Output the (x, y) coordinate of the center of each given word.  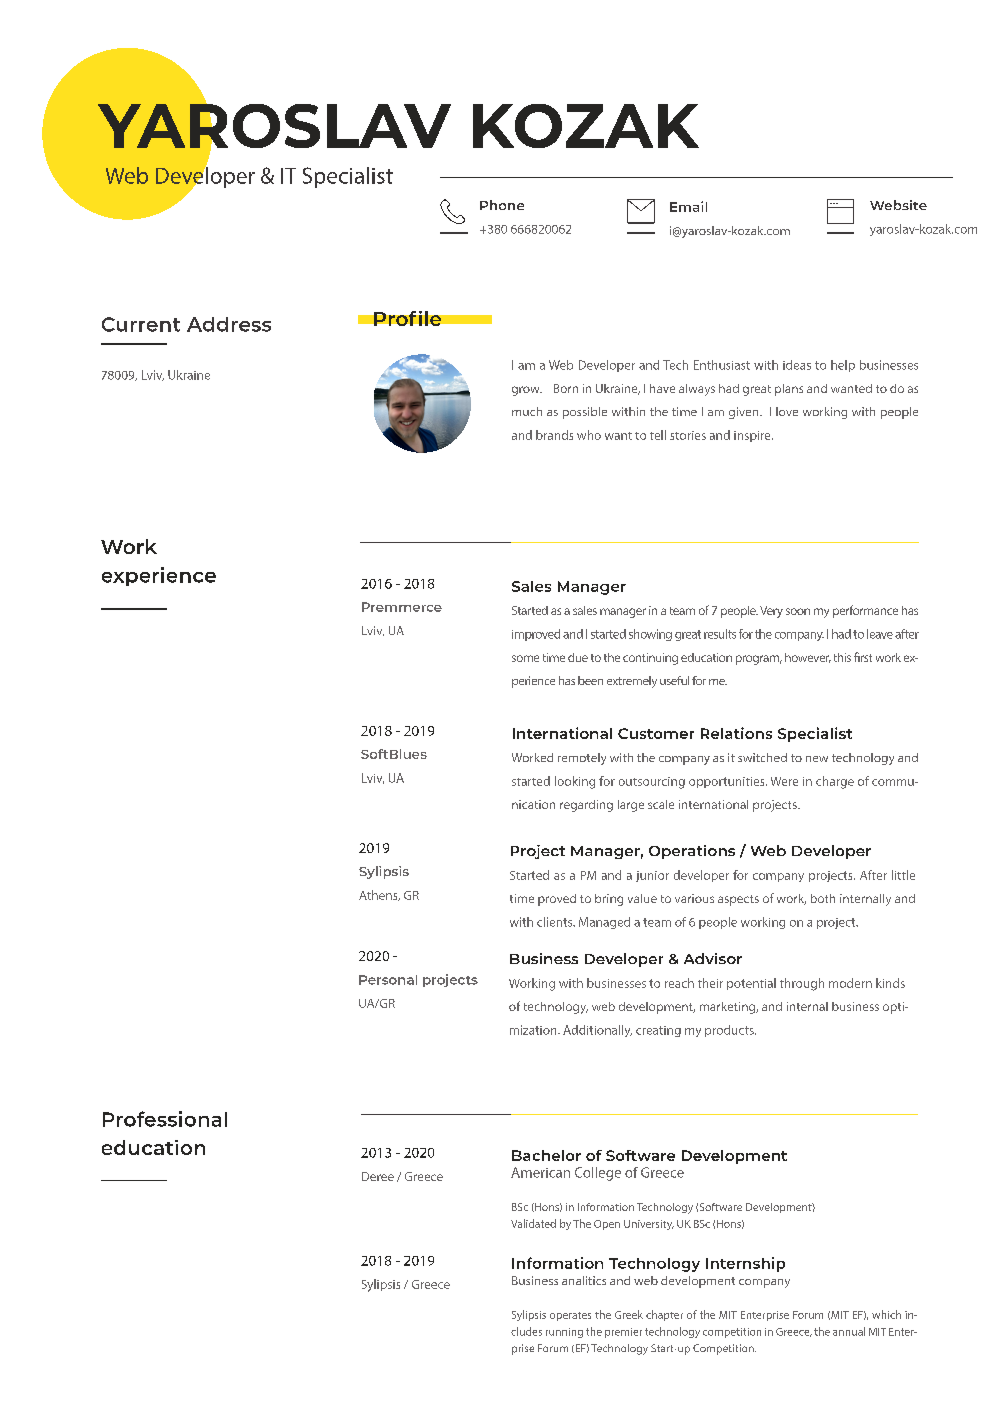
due (578, 657)
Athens (379, 895)
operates (570, 1316)
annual (849, 1331)
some (525, 658)
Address (229, 324)
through (802, 984)
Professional (165, 1119)
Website (898, 205)
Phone (502, 205)
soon (798, 611)
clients (556, 922)
